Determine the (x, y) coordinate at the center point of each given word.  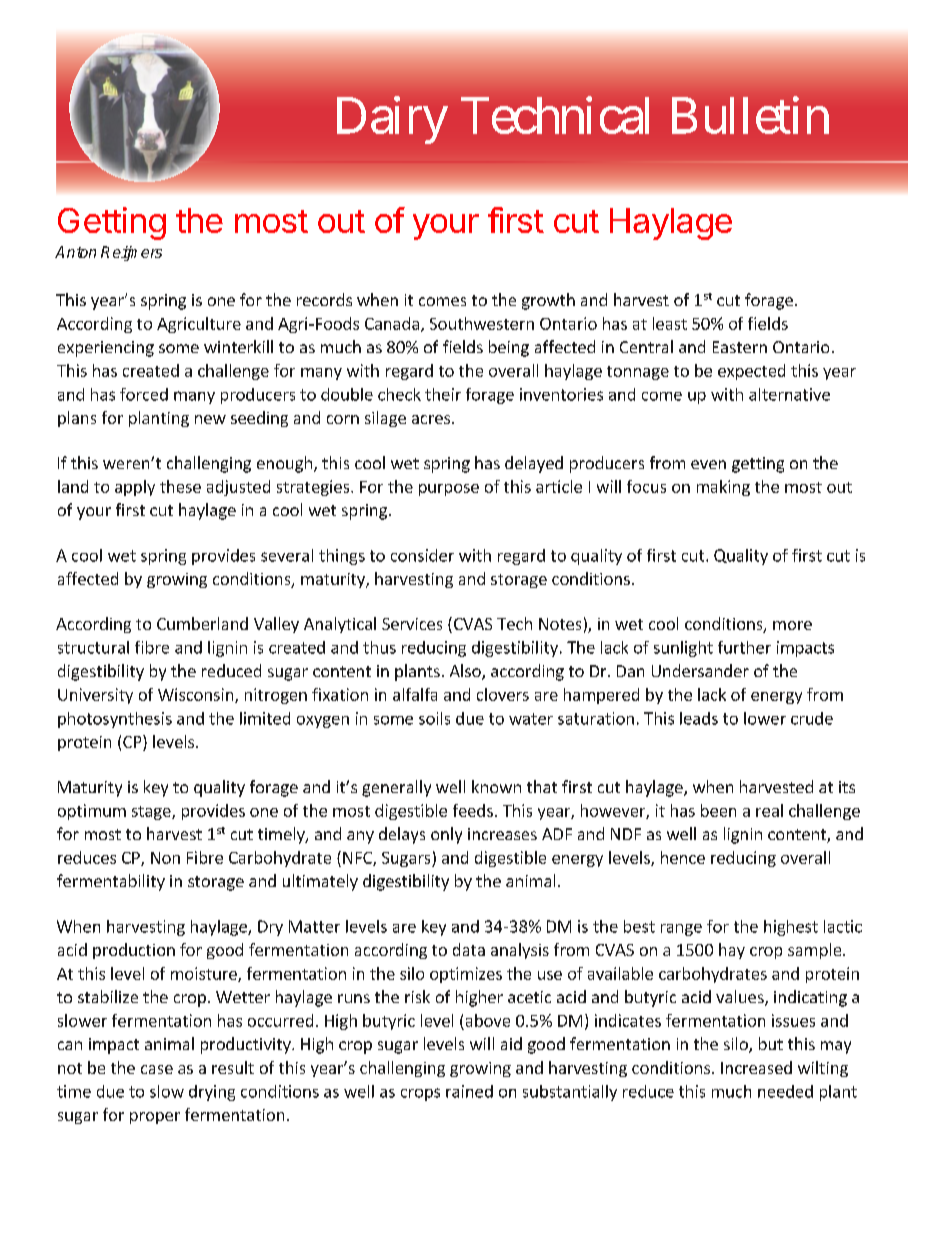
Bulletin (750, 115)
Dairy (392, 120)
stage (152, 813)
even (708, 464)
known (496, 786)
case (157, 1069)
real (769, 810)
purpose (449, 490)
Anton (75, 252)
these (180, 486)
